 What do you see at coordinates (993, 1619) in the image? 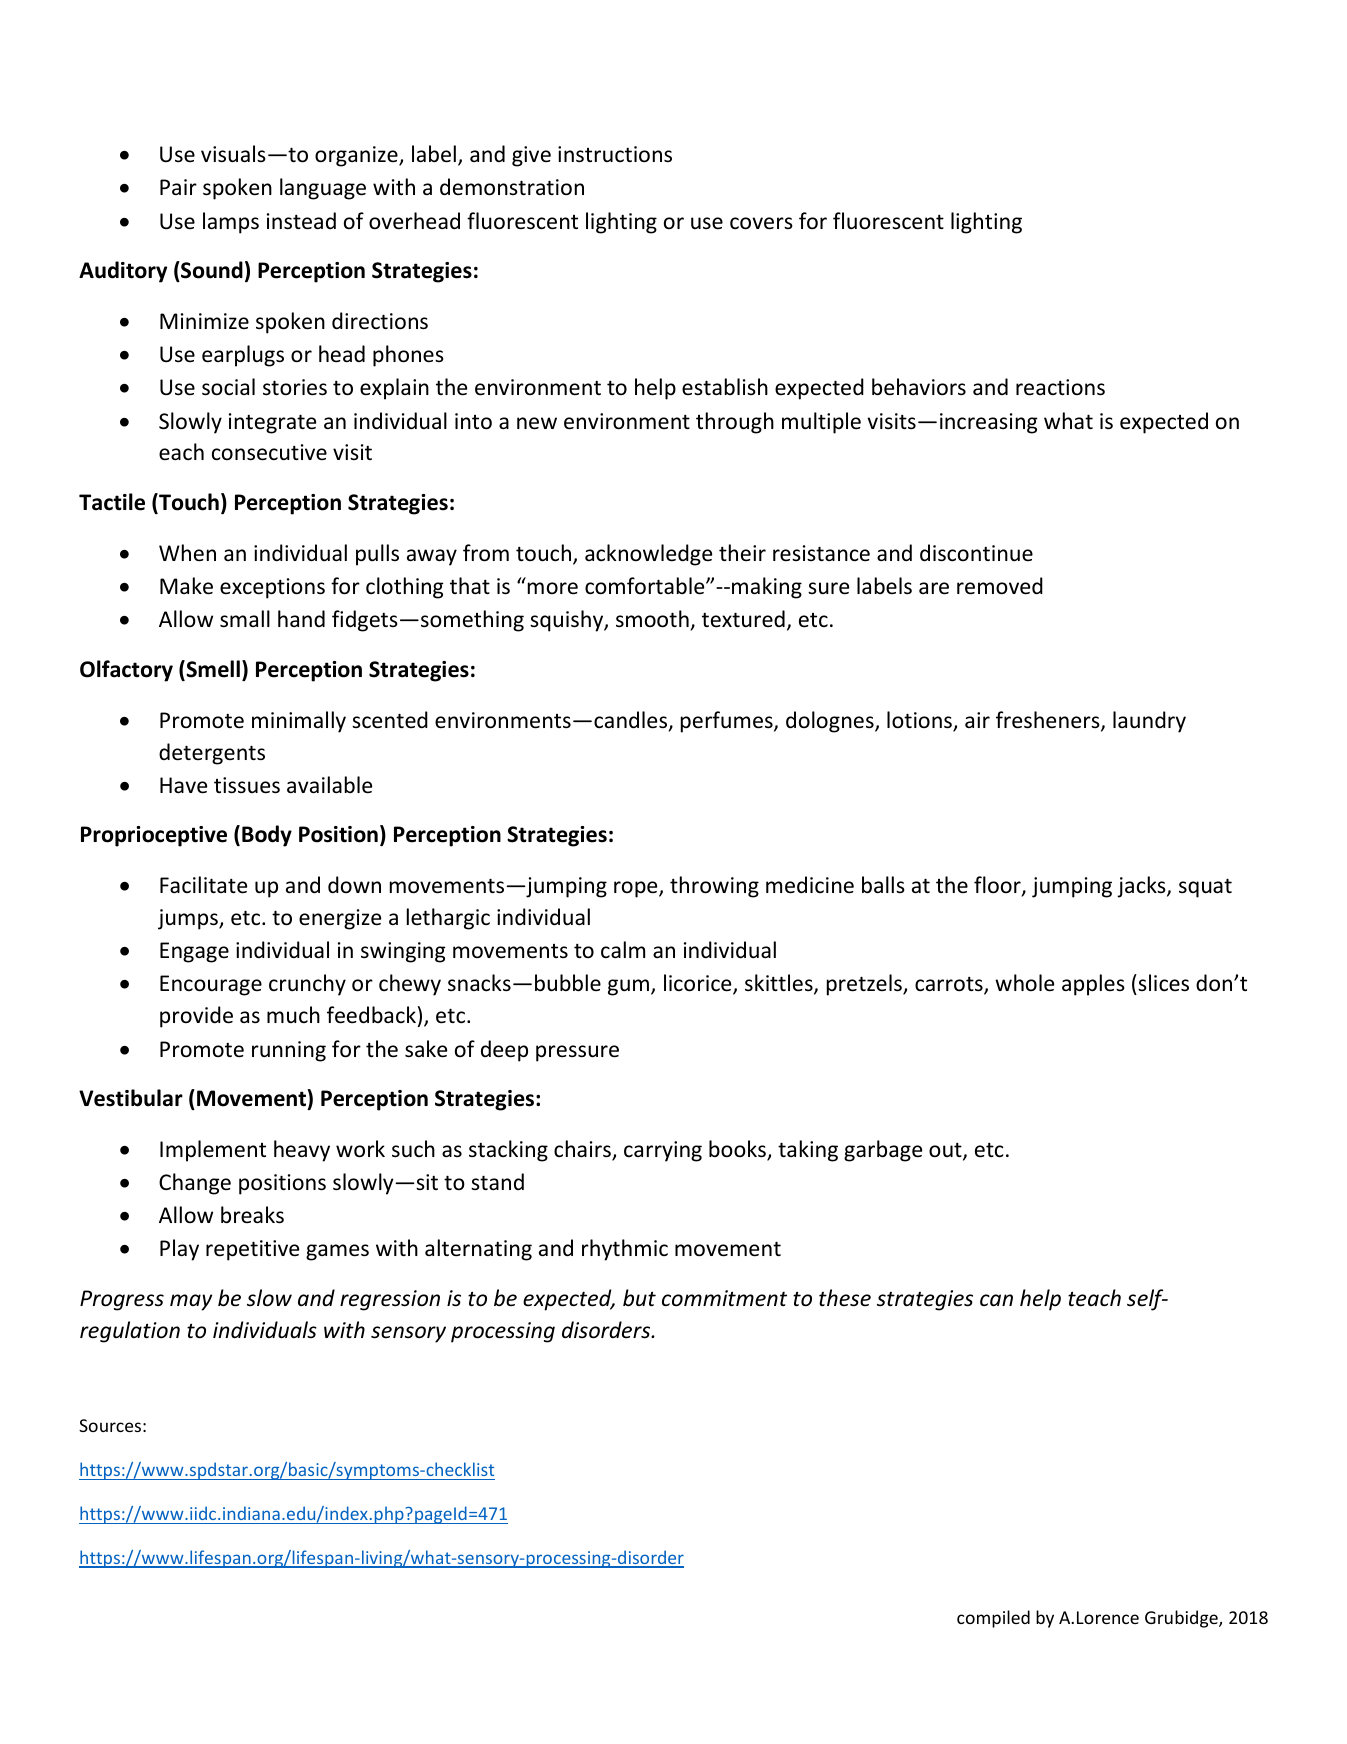
I see `compiled` at bounding box center [993, 1619].
